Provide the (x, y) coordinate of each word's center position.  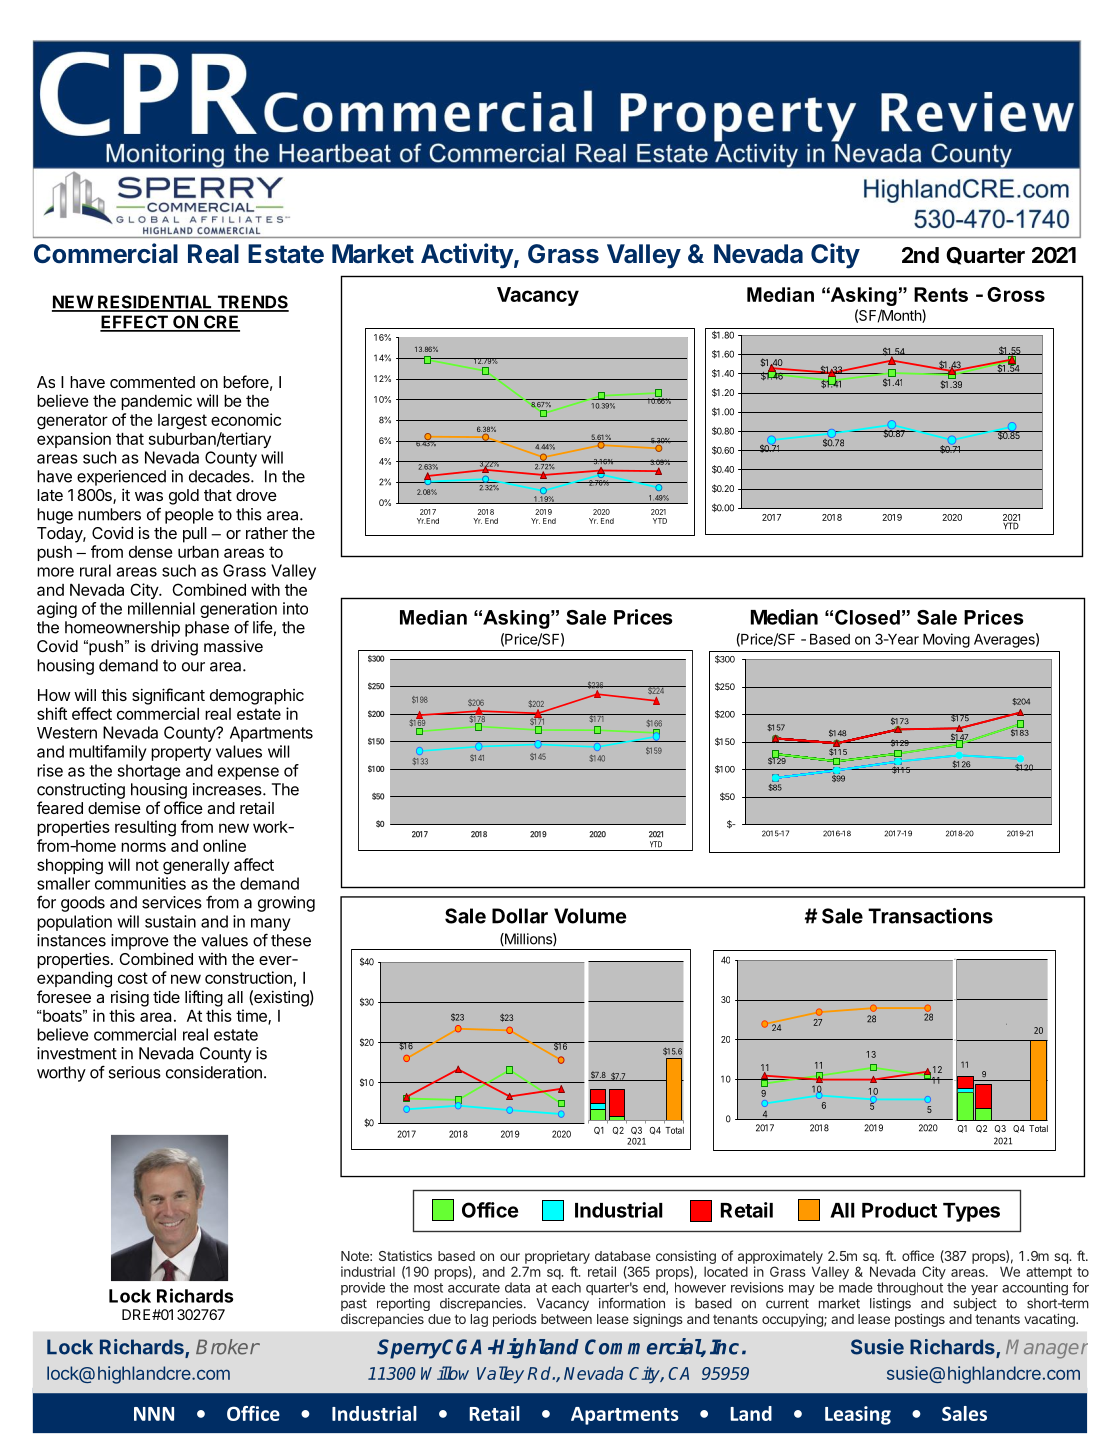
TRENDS (252, 303)
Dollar (520, 916)
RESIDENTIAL (155, 303)
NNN (154, 1414)
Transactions (930, 916)
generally (196, 867)
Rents (941, 294)
